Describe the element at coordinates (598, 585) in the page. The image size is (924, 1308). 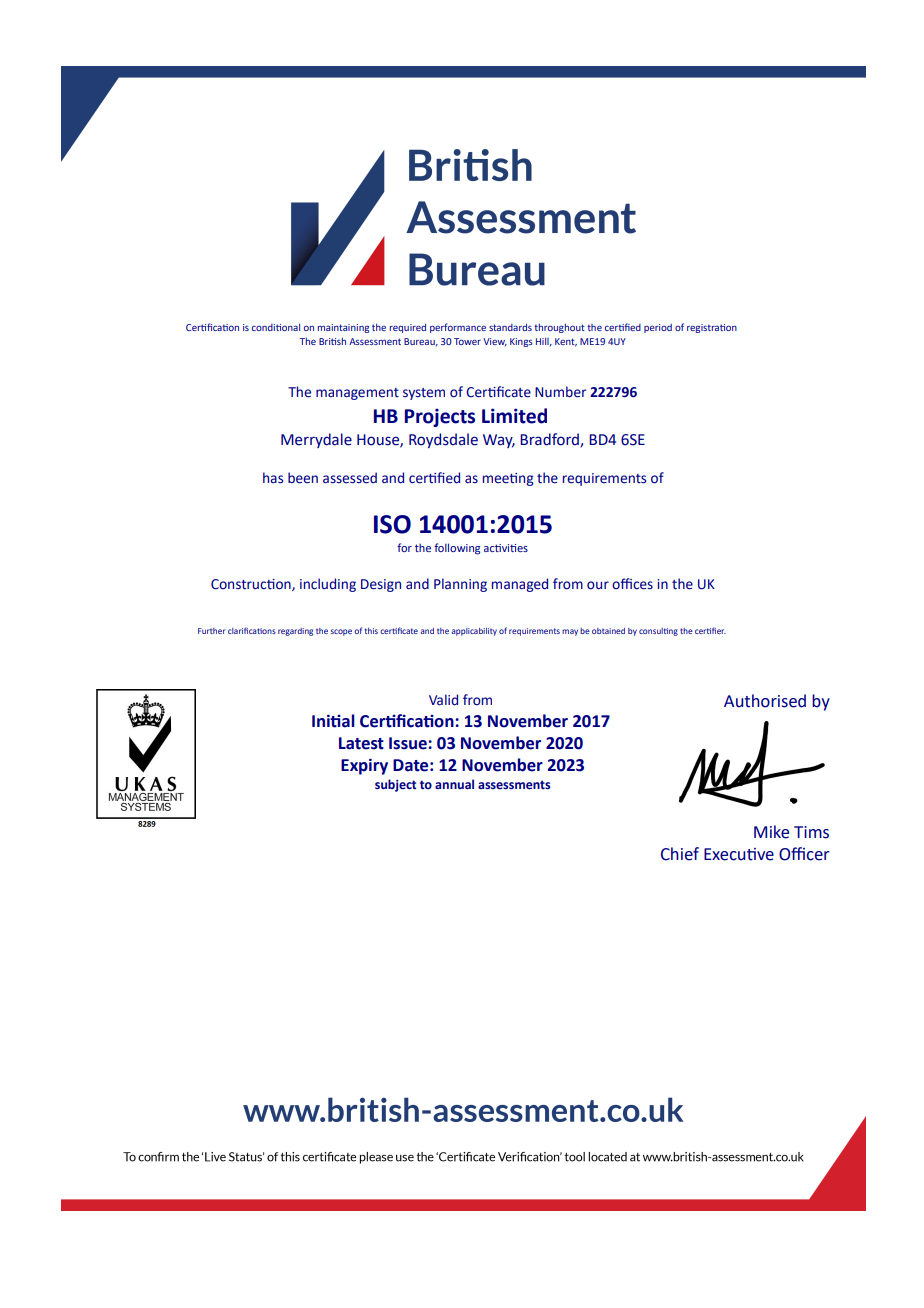
I see `our` at that location.
